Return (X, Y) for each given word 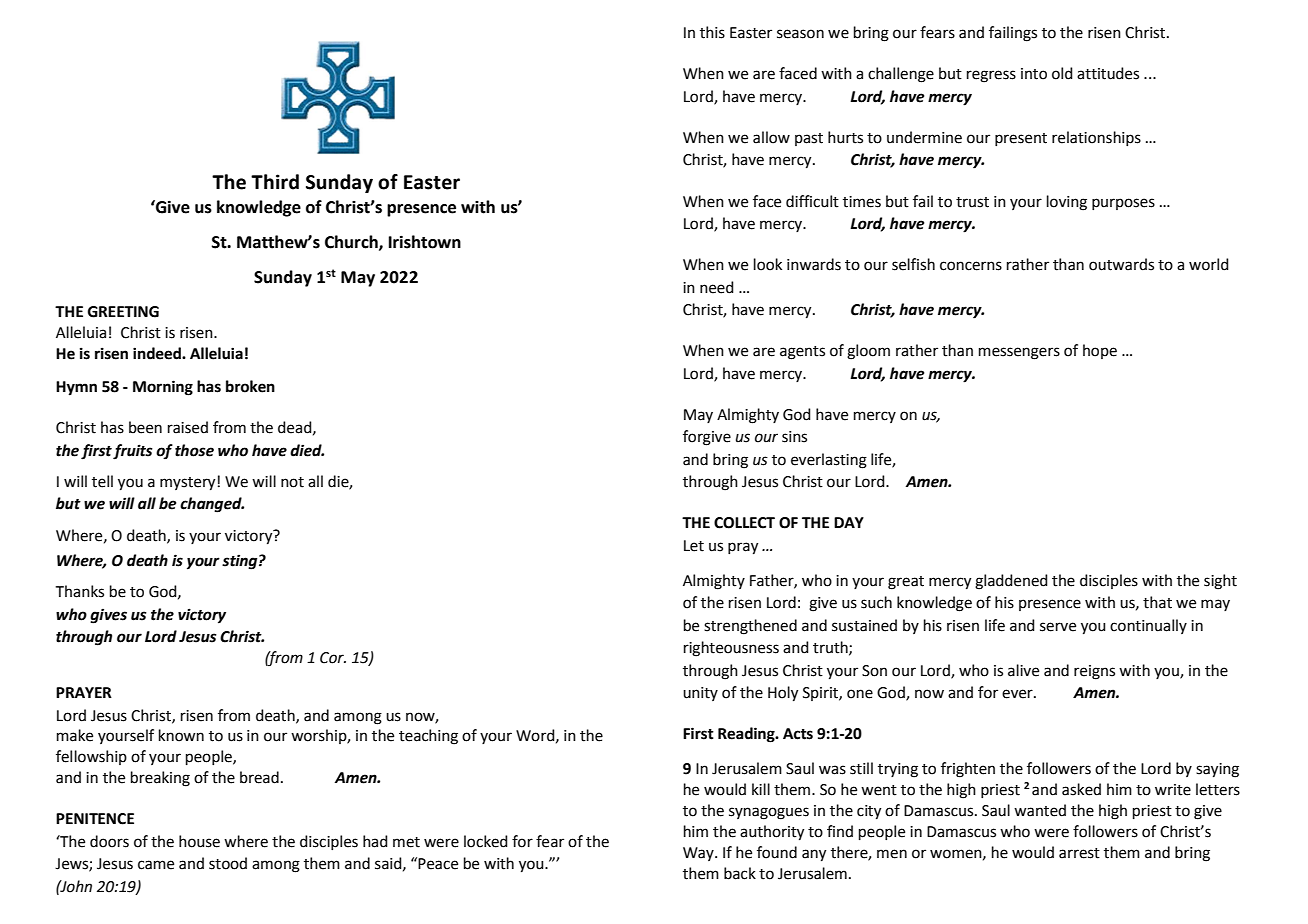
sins (794, 437)
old (1062, 73)
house (199, 841)
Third (275, 182)
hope (1100, 351)
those (194, 450)
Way (699, 854)
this (712, 32)
